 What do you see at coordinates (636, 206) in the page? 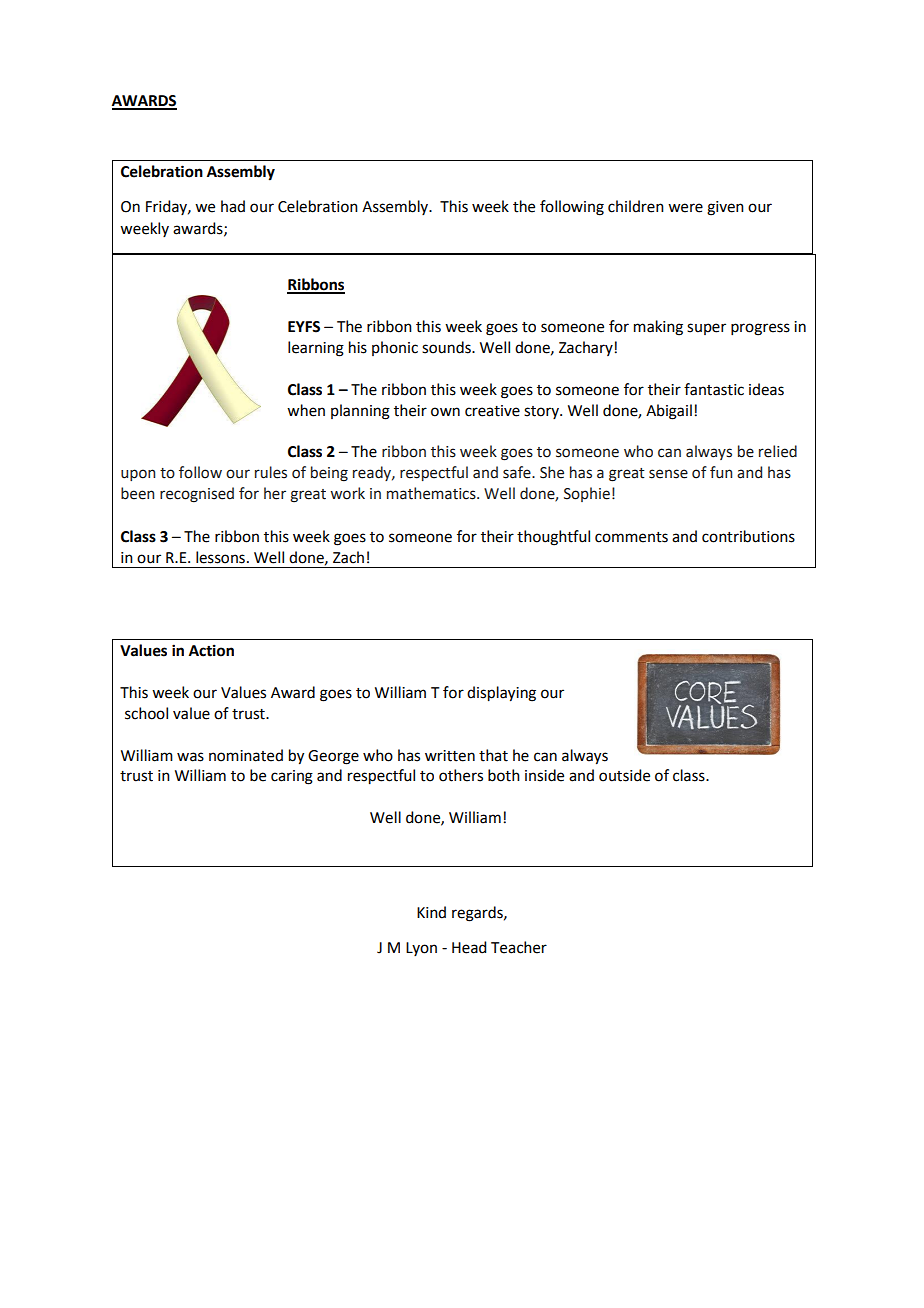
I see `children` at bounding box center [636, 206].
